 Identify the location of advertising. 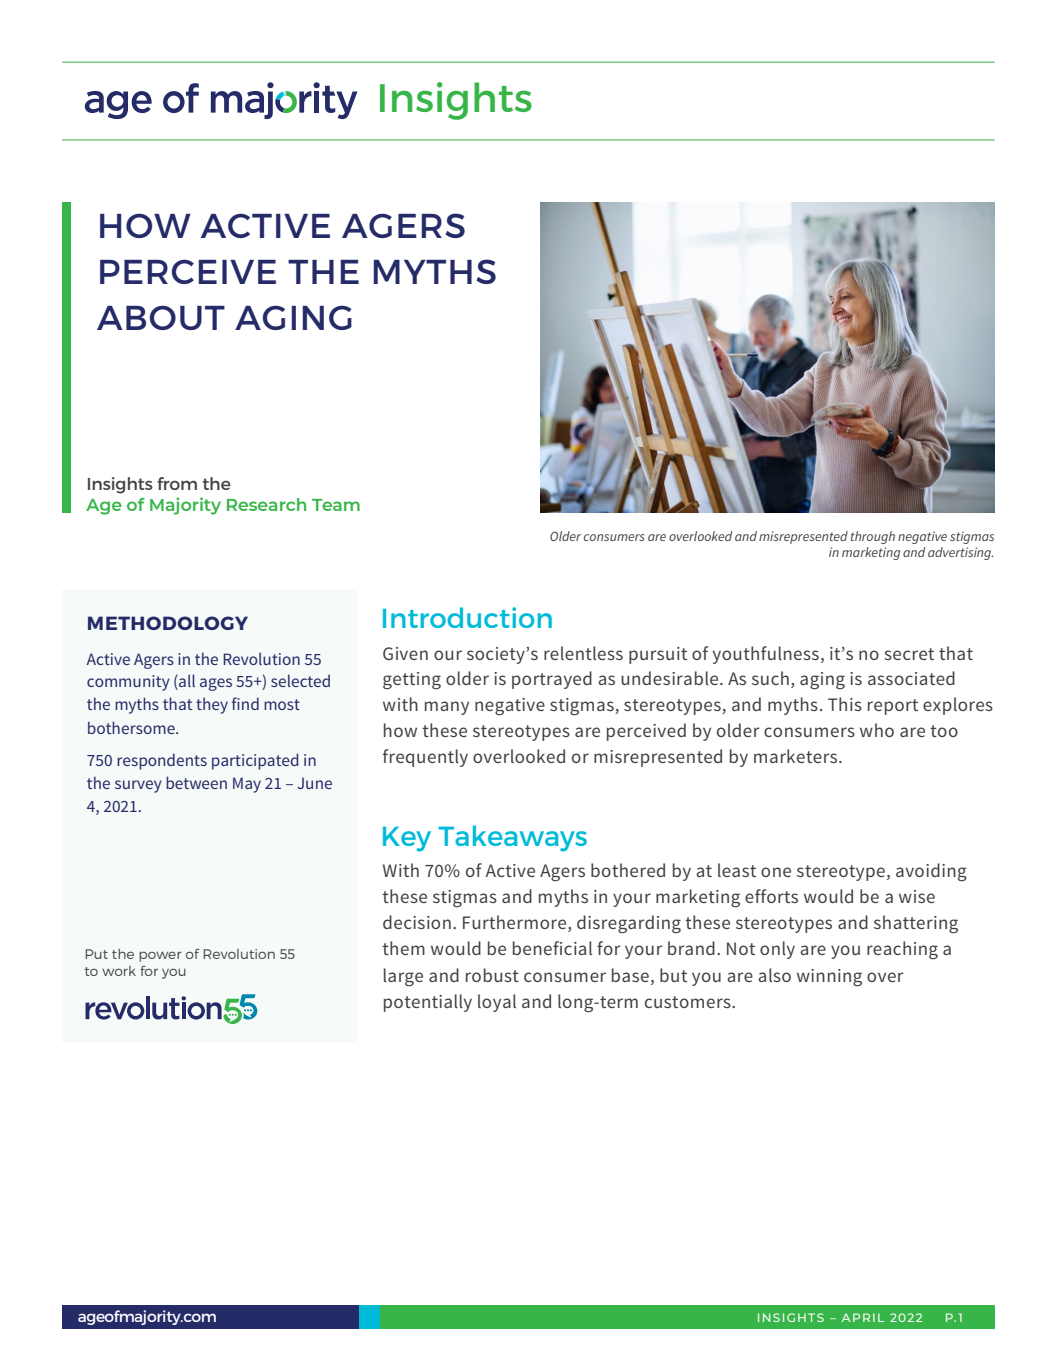
(960, 553).
